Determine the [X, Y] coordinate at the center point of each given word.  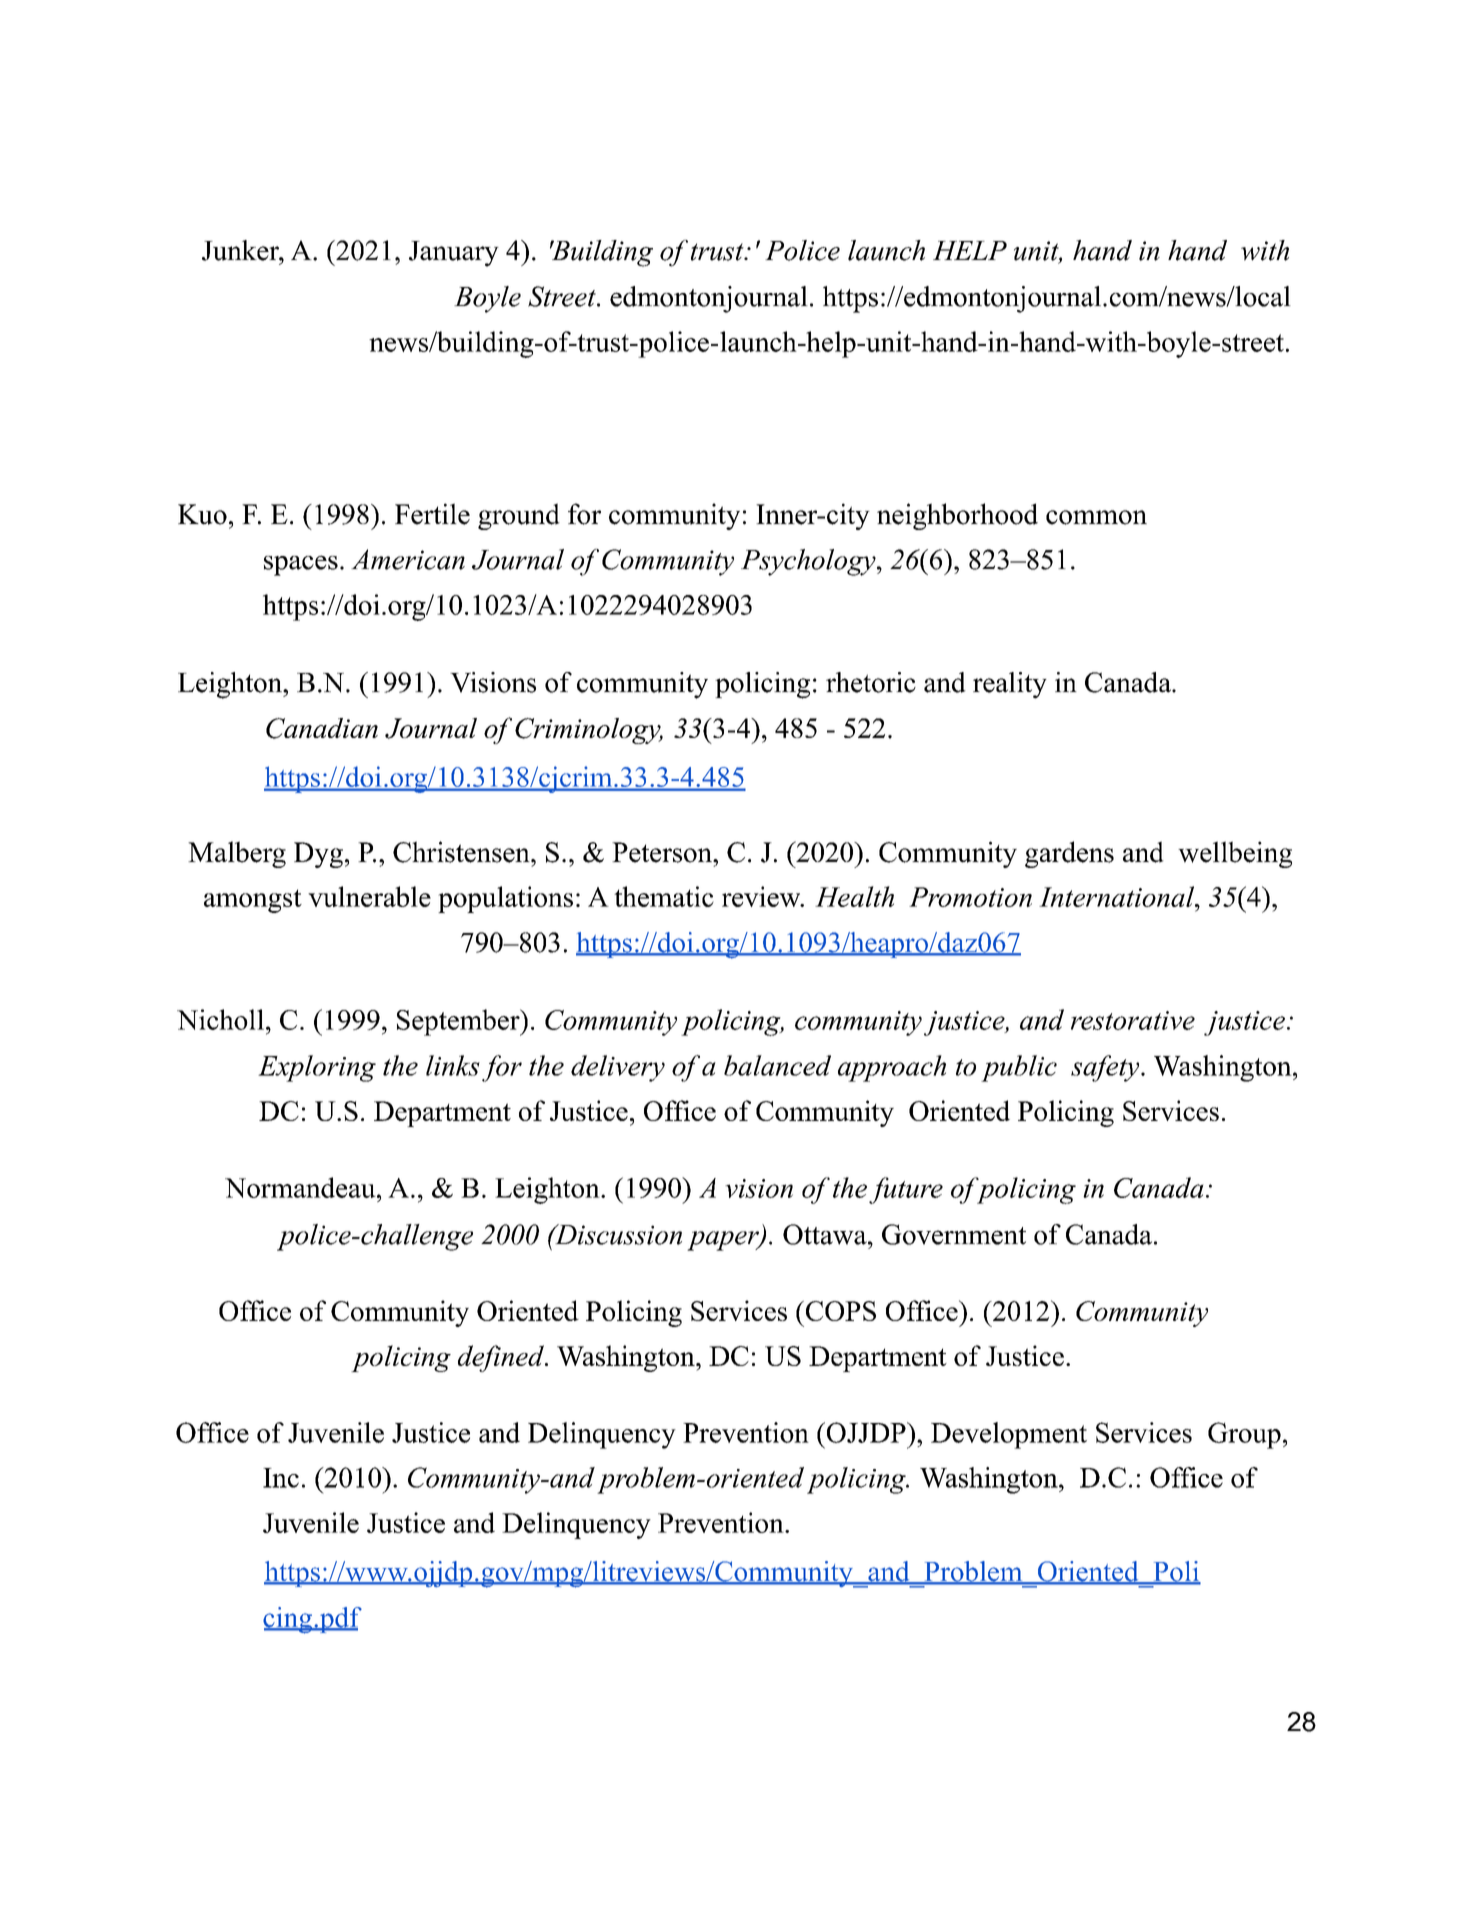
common [1096, 517]
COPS [839, 1311]
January [454, 254]
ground [519, 516]
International [1117, 896]
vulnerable [369, 896]
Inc [281, 1478]
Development [1009, 1435]
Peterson [663, 852]
